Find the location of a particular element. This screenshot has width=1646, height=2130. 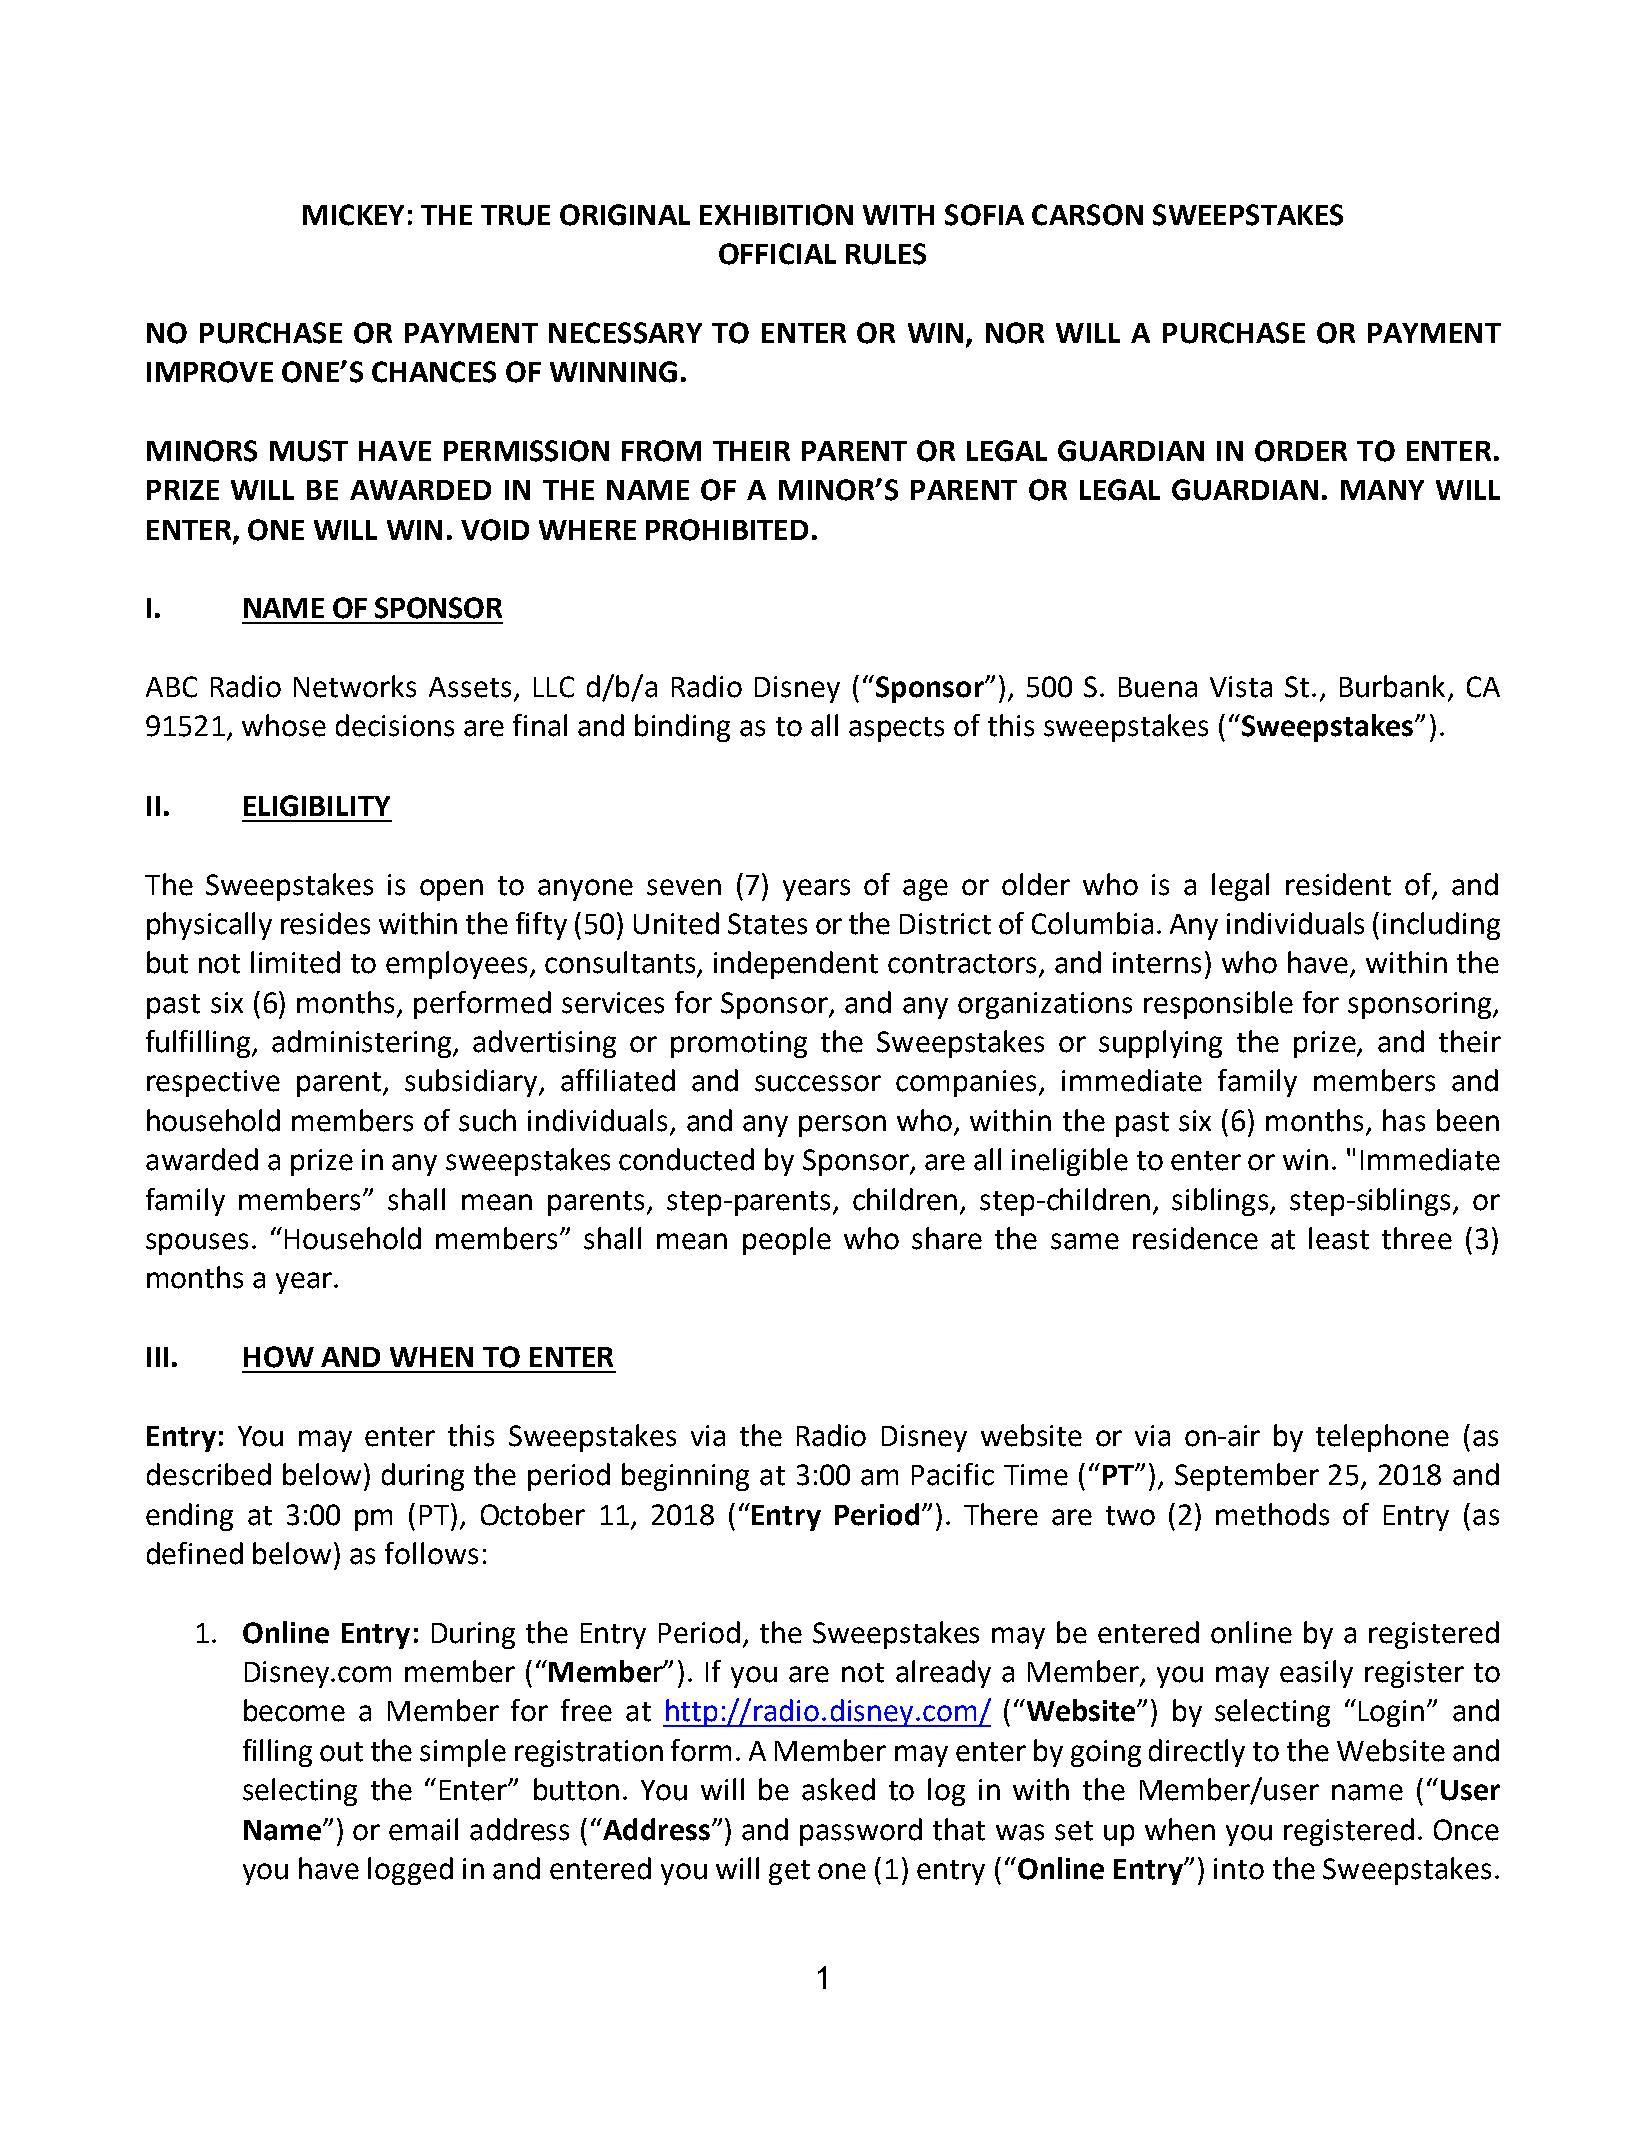

described is located at coordinates (209, 1474).
